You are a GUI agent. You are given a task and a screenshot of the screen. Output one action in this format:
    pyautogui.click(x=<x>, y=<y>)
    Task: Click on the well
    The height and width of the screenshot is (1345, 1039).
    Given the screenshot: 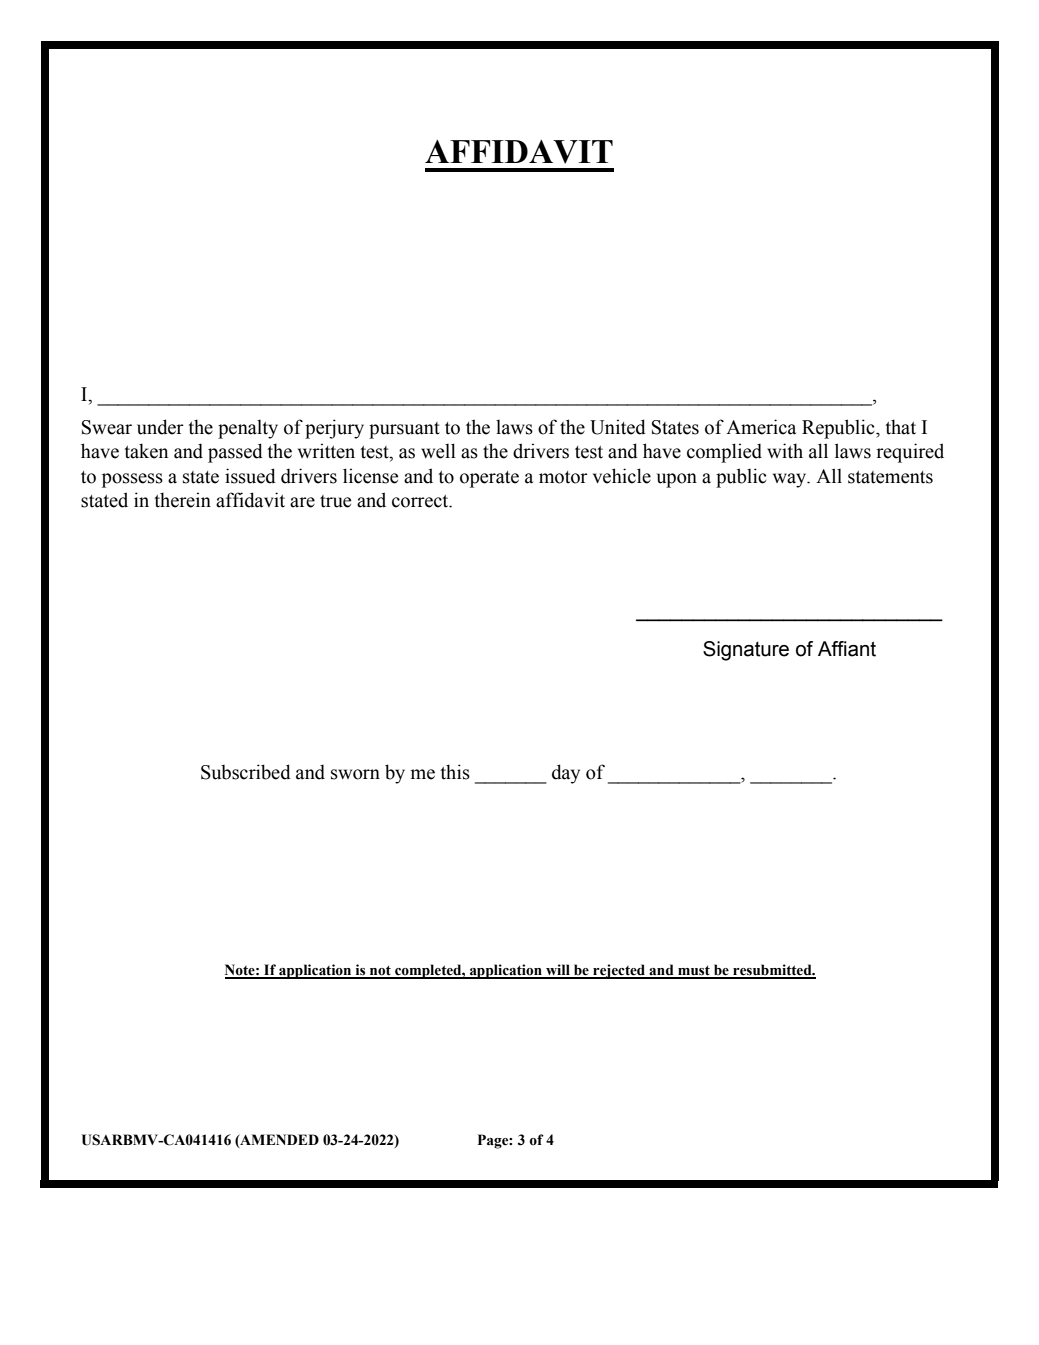 What is the action you would take?
    pyautogui.click(x=438, y=451)
